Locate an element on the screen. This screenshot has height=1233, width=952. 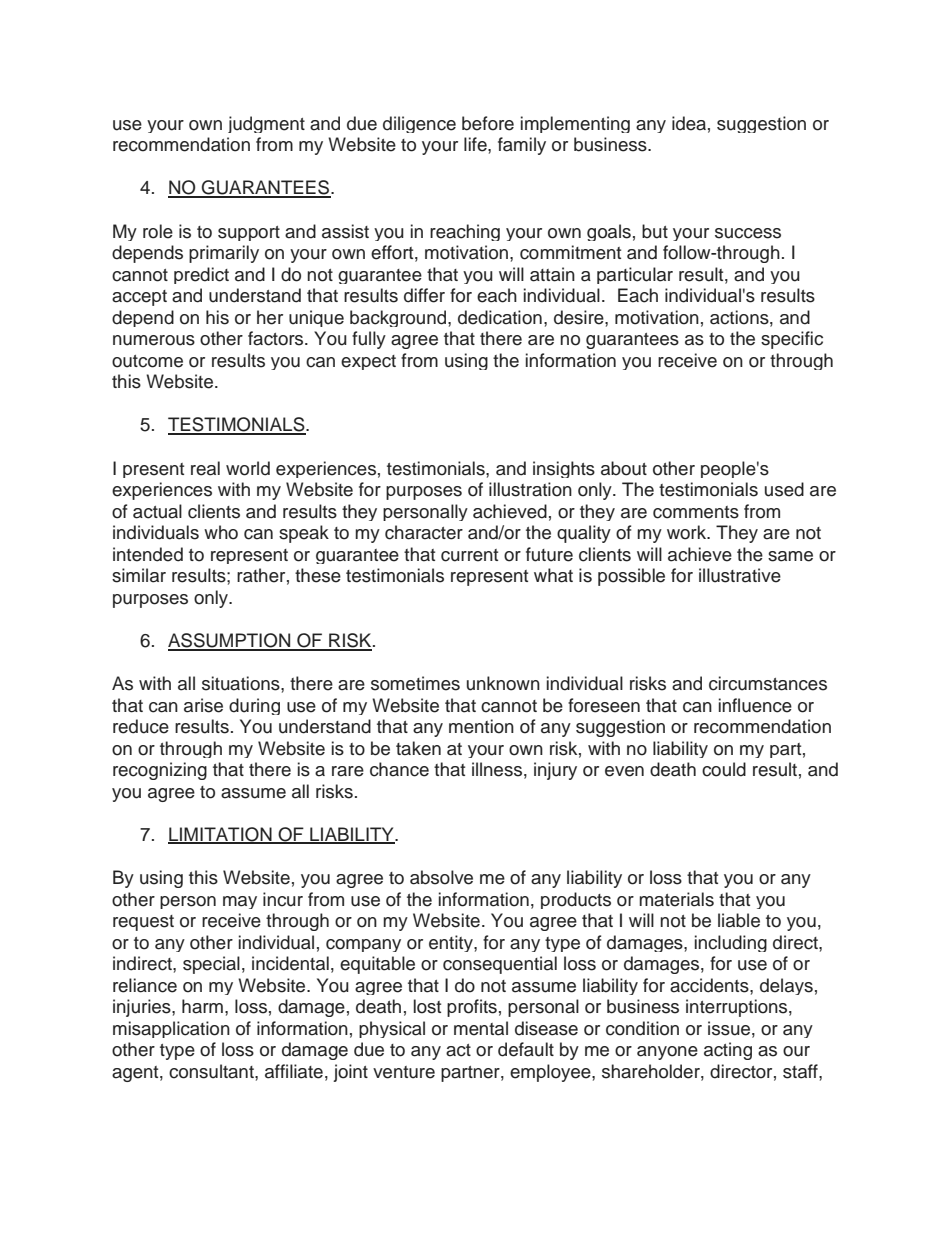
ASSUMPTION is located at coordinates (230, 641).
